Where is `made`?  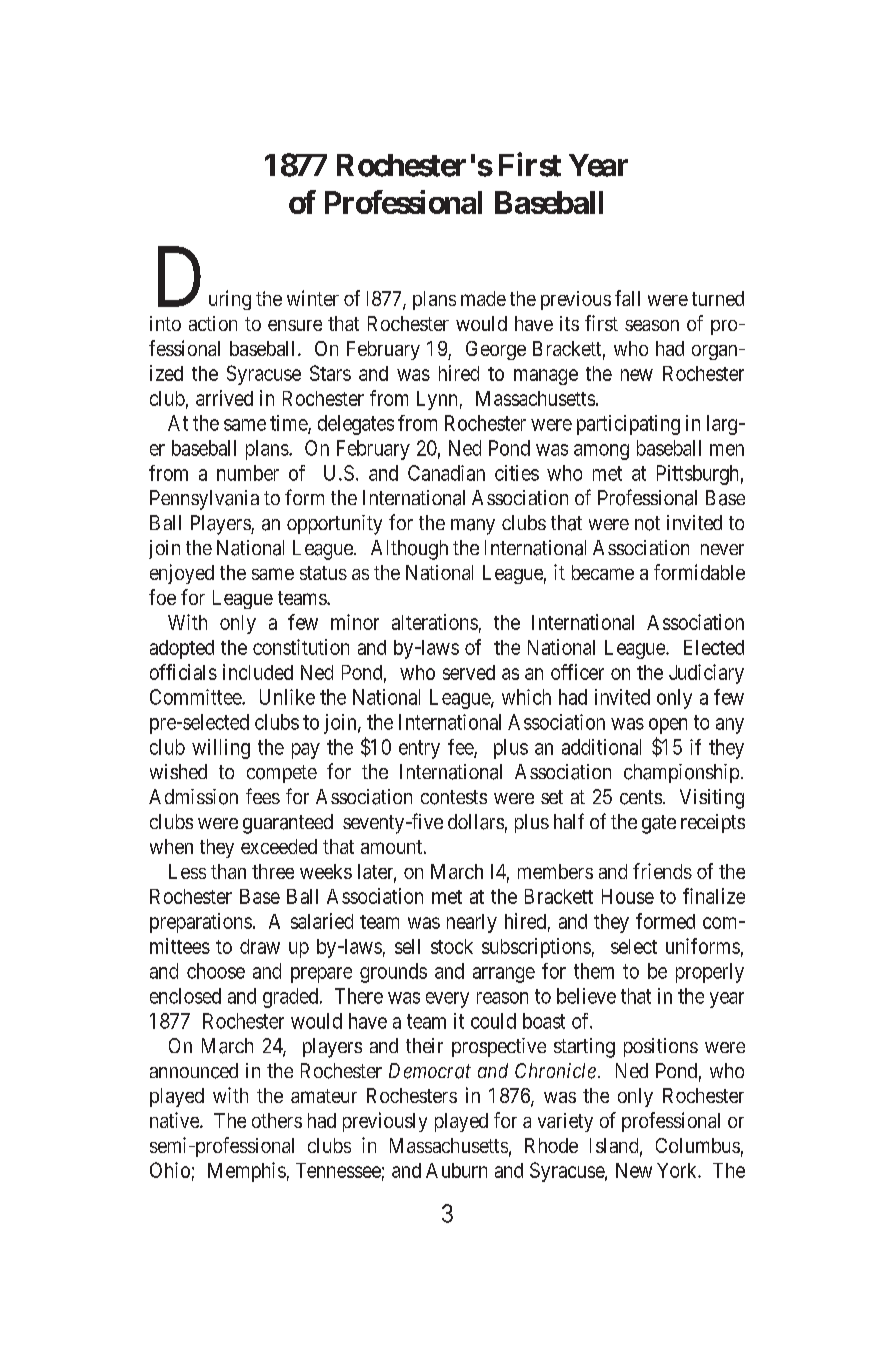 made is located at coordinates (483, 298).
